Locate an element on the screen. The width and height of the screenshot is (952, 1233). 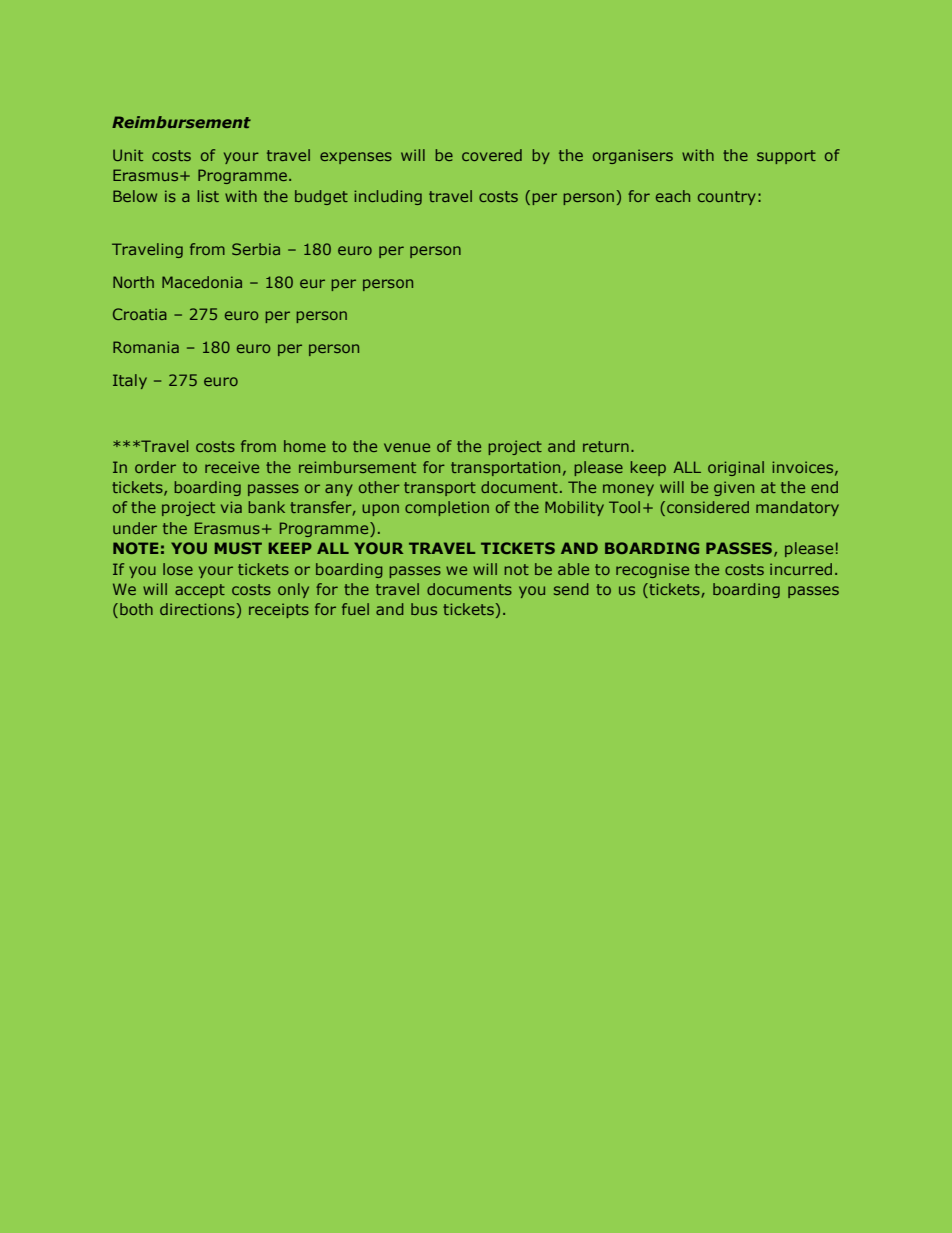
bus is located at coordinates (424, 609).
